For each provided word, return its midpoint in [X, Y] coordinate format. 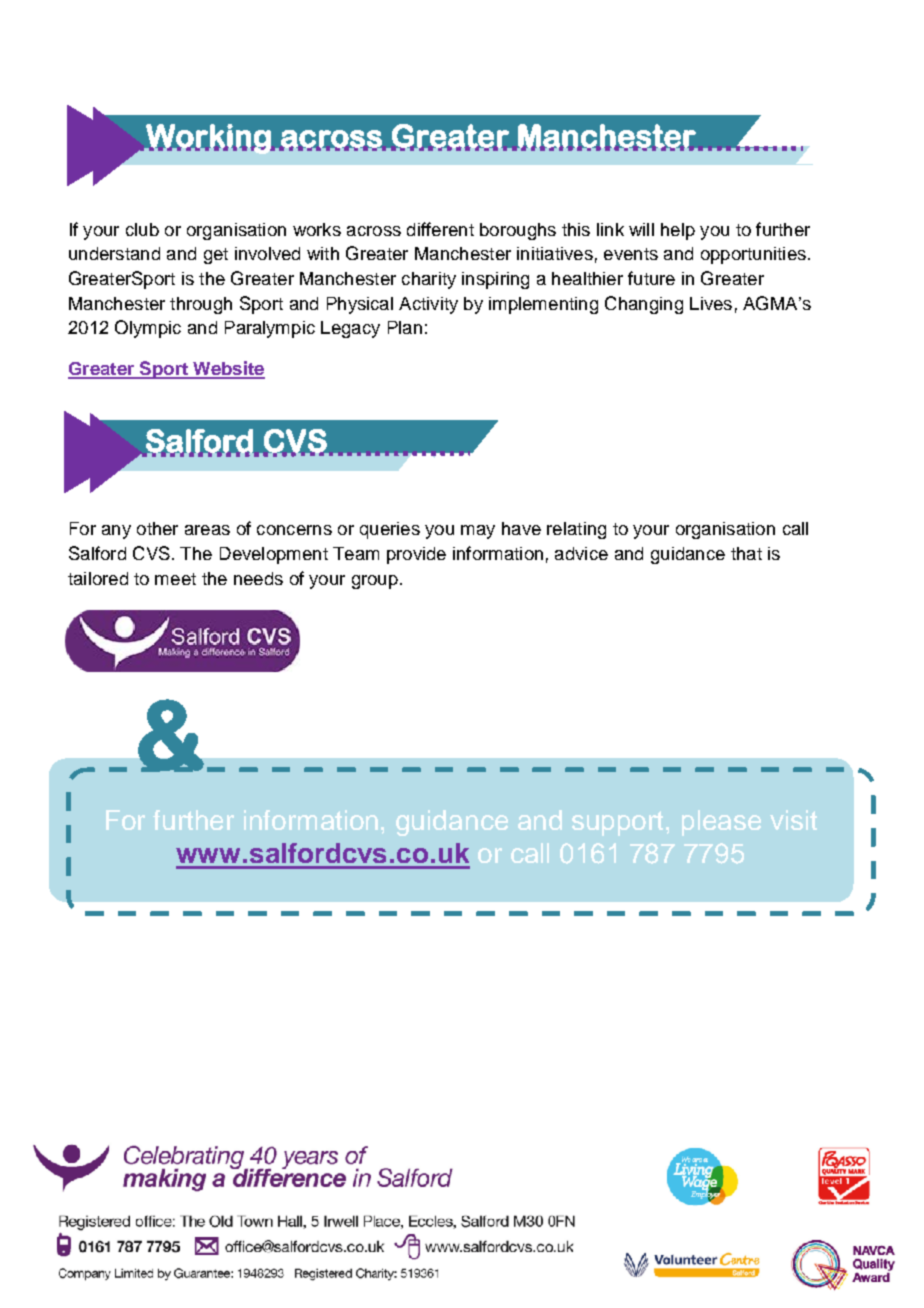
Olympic [148, 329]
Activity [428, 305]
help [678, 231]
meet [175, 579]
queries [390, 530]
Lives [711, 303]
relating [576, 530]
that [746, 553]
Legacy [350, 329]
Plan [405, 327]
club [142, 229]
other [157, 528]
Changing [644, 305]
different [440, 229]
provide [416, 555]
